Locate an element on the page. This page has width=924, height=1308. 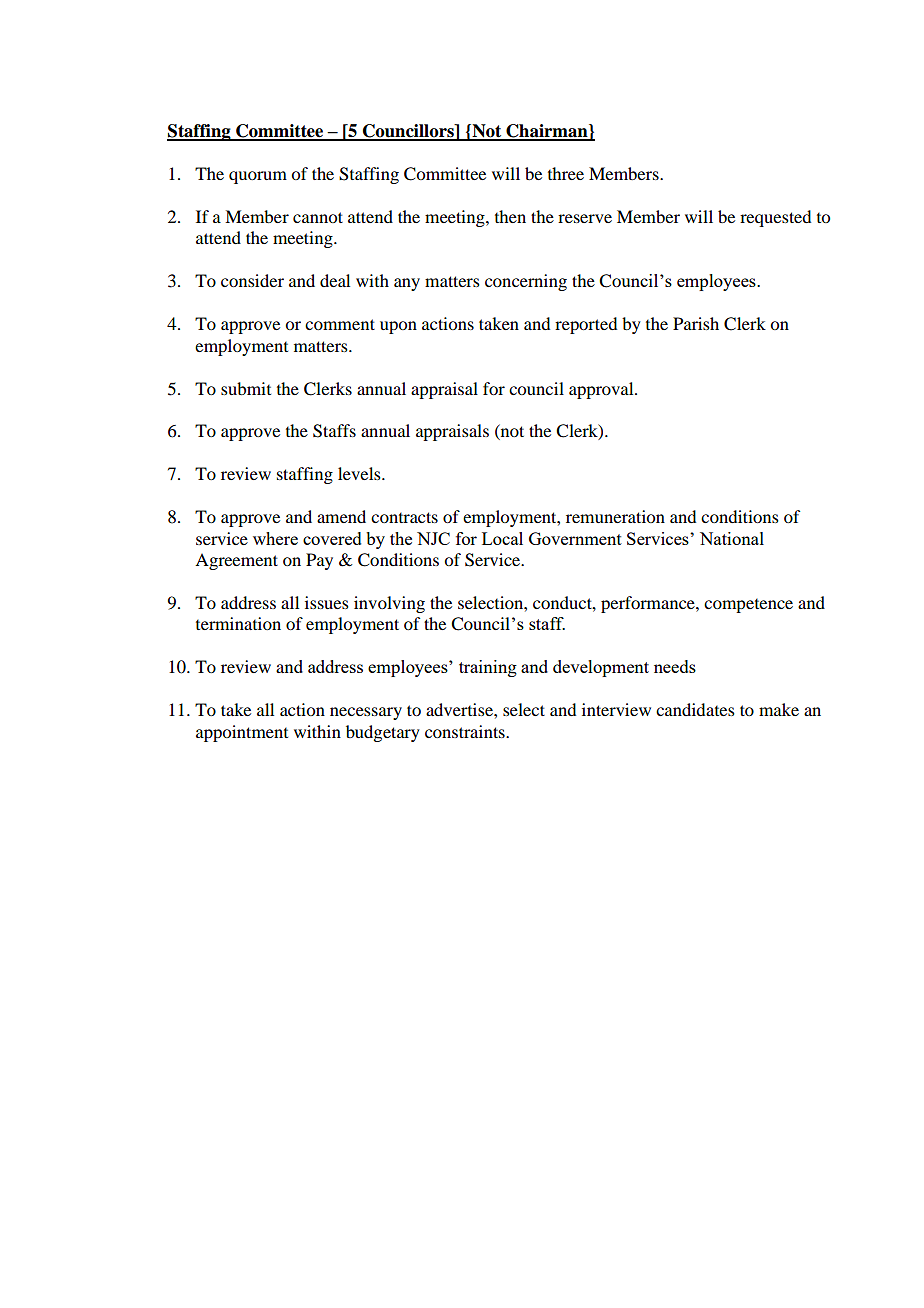
remuneration is located at coordinates (615, 516).
